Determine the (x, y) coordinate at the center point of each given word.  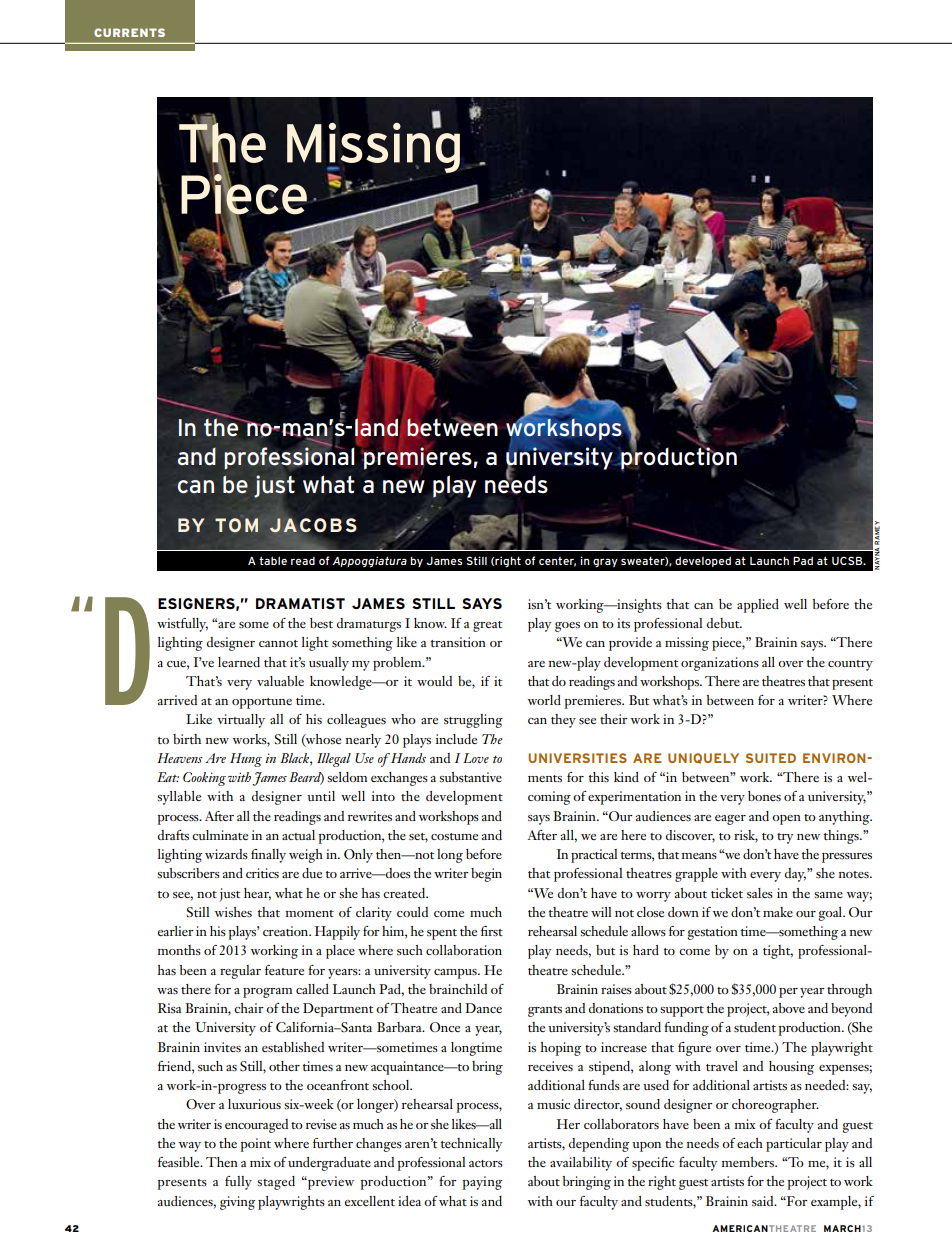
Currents (129, 32)
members (749, 1162)
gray (605, 562)
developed (703, 561)
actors (486, 1163)
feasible (180, 1162)
